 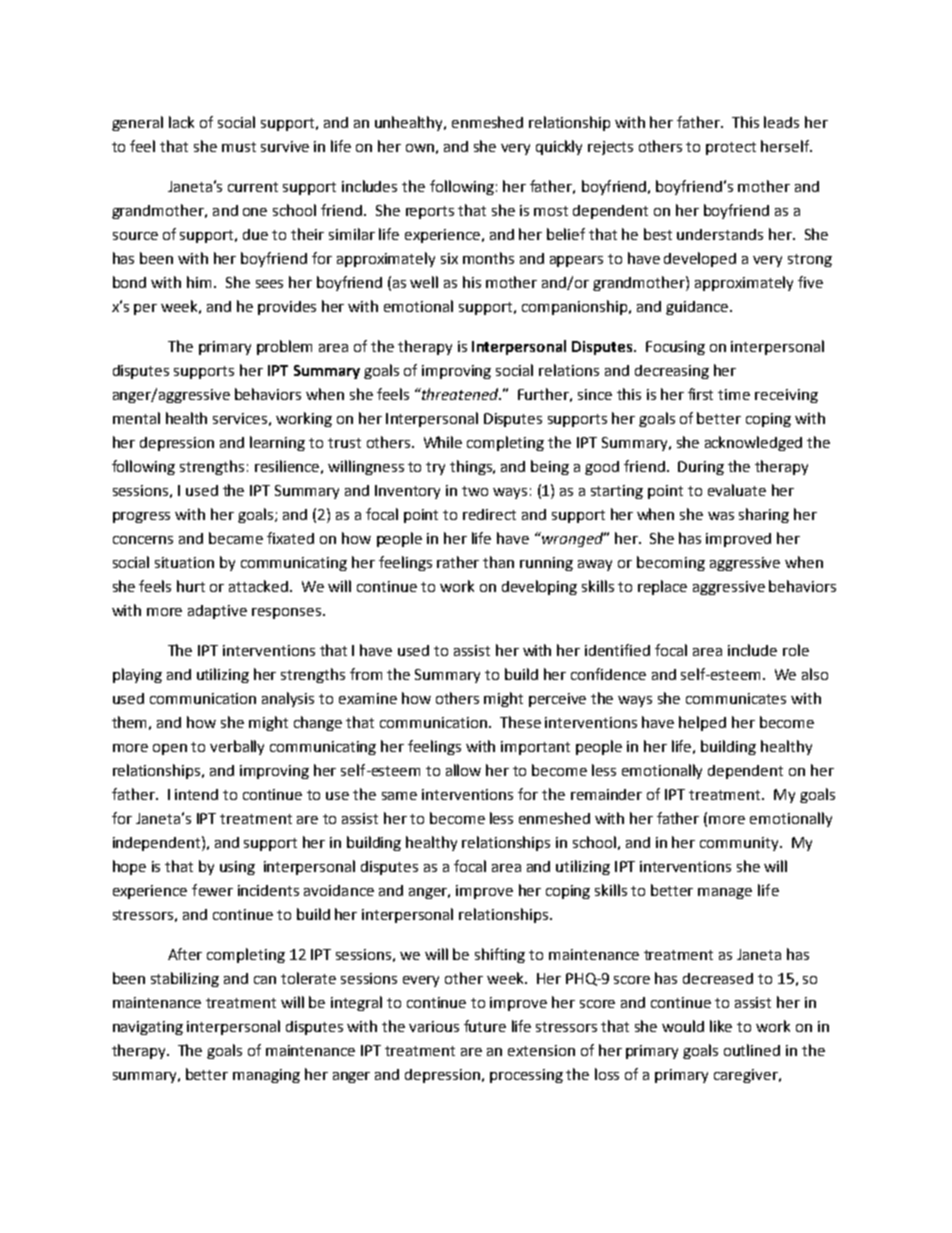 I want to click on rather, so click(x=458, y=562).
